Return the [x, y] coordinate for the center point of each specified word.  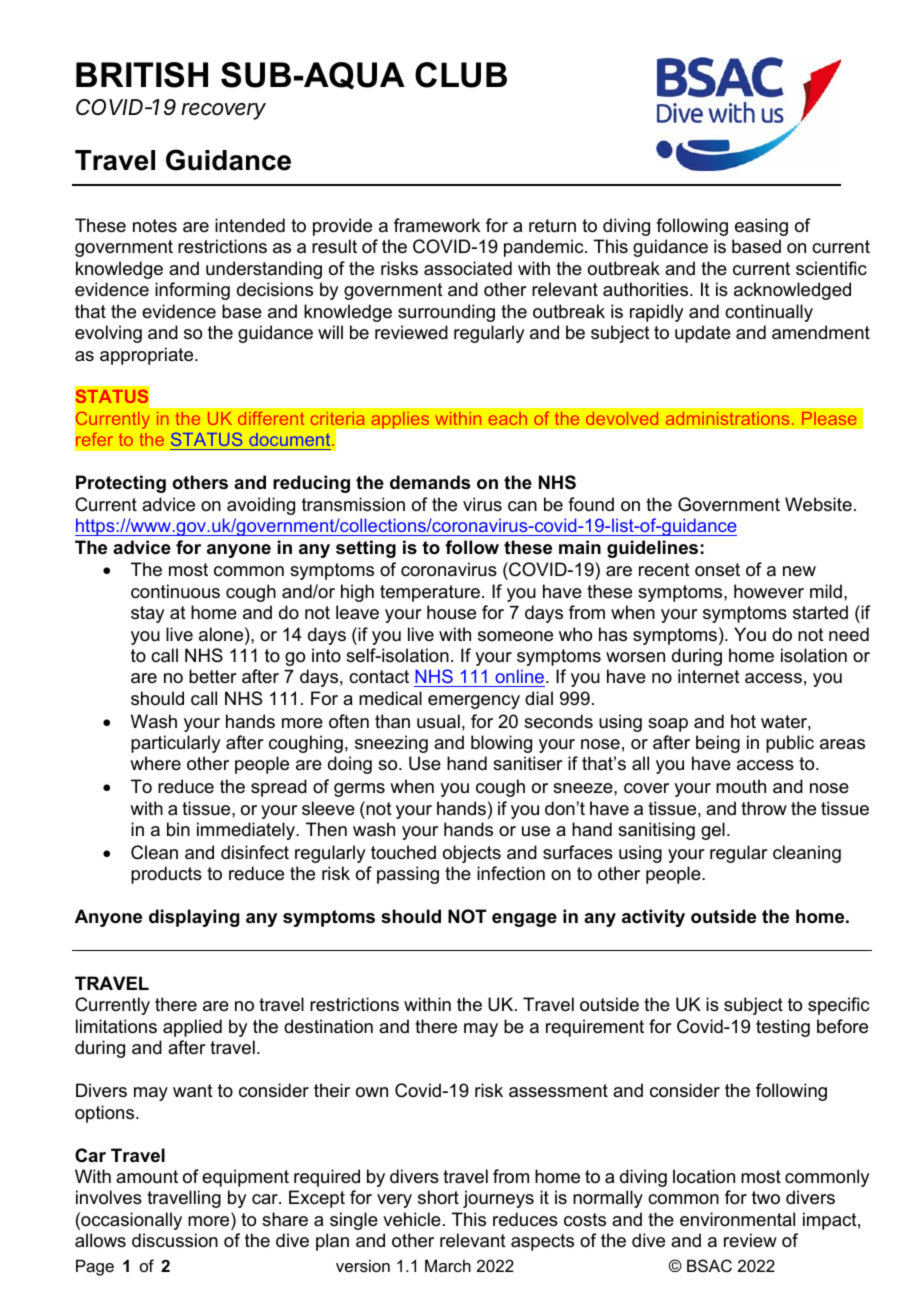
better [212, 676]
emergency [474, 702]
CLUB [461, 75]
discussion [175, 1240]
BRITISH [142, 75]
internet [709, 676]
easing [761, 227]
